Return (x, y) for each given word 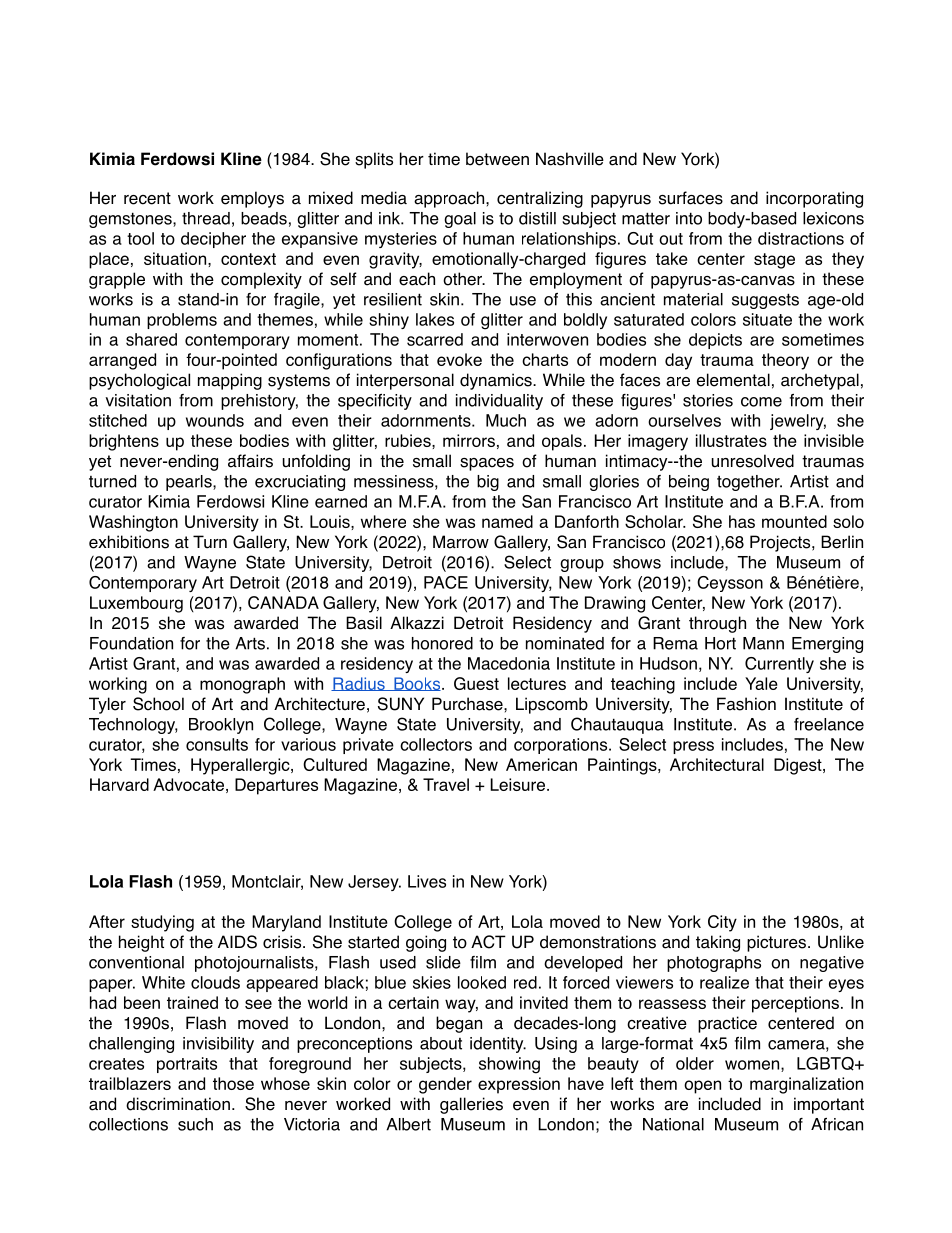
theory (785, 361)
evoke (459, 359)
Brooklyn (221, 726)
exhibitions (129, 542)
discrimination (178, 1104)
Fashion (746, 704)
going (426, 943)
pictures (776, 943)
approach (450, 199)
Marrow (461, 542)
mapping (230, 381)
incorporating (814, 199)
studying (162, 923)
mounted (794, 521)
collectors (436, 744)
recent (147, 198)
